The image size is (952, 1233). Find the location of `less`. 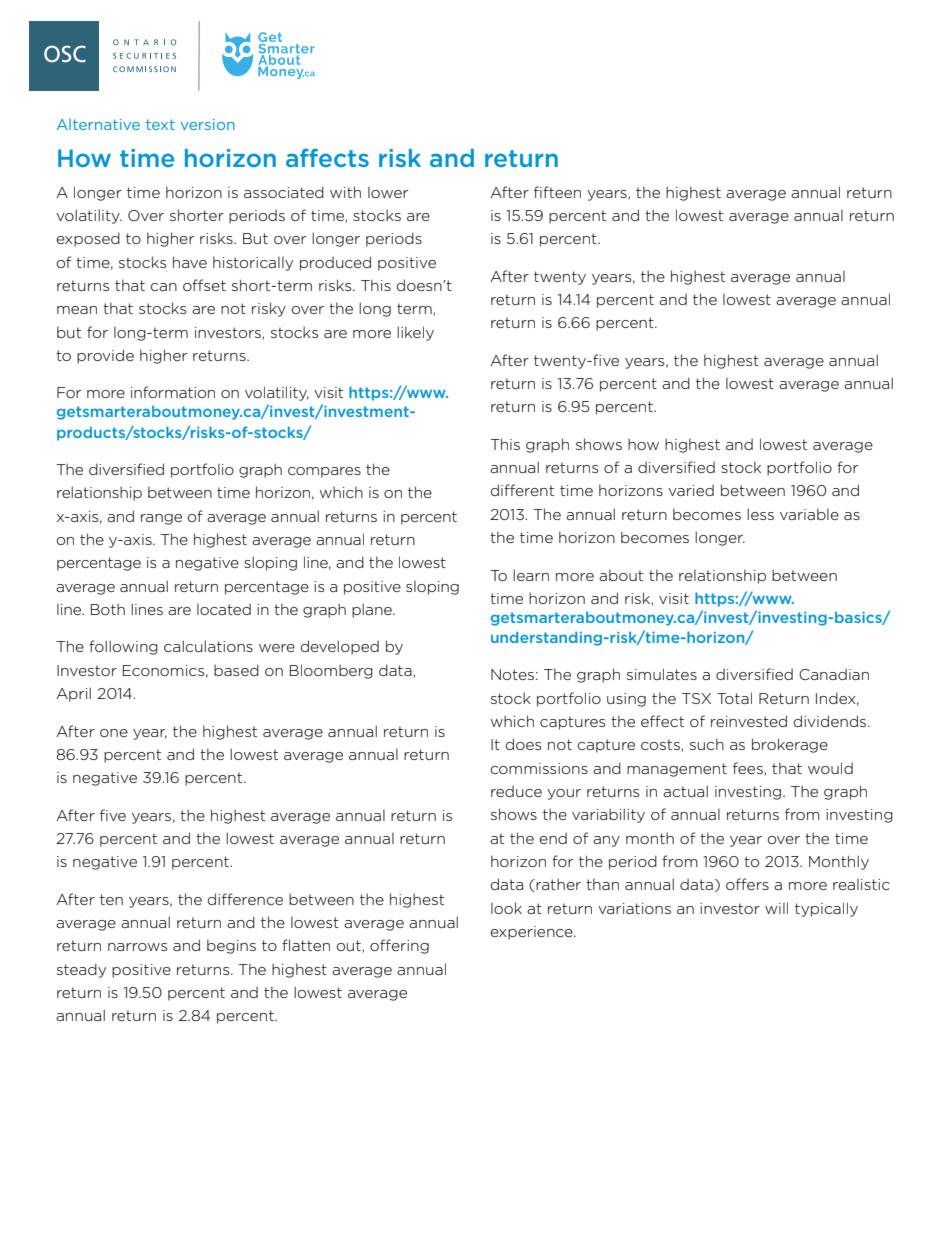

less is located at coordinates (760, 514).
